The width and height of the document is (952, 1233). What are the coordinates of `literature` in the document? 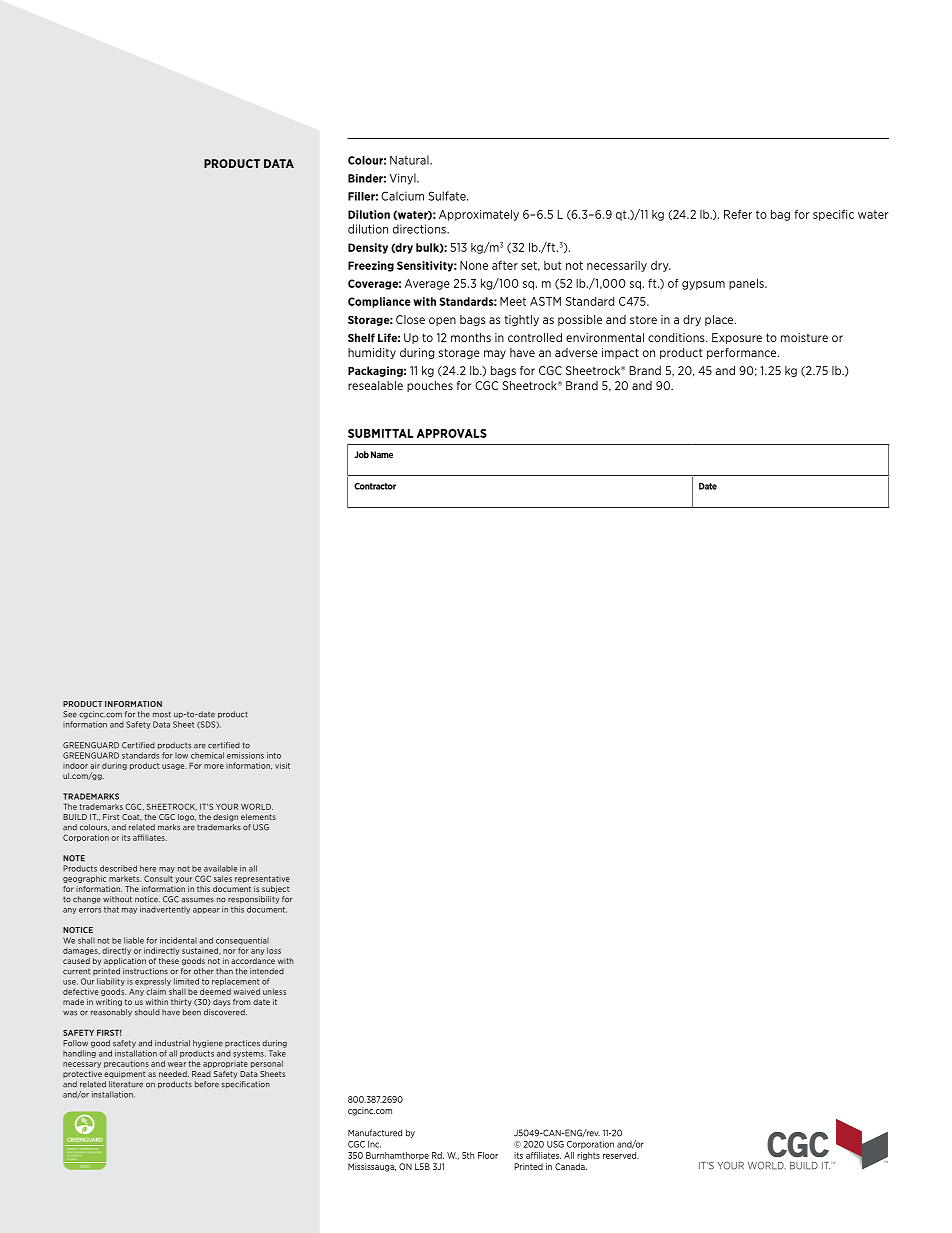 It's located at (126, 1084).
